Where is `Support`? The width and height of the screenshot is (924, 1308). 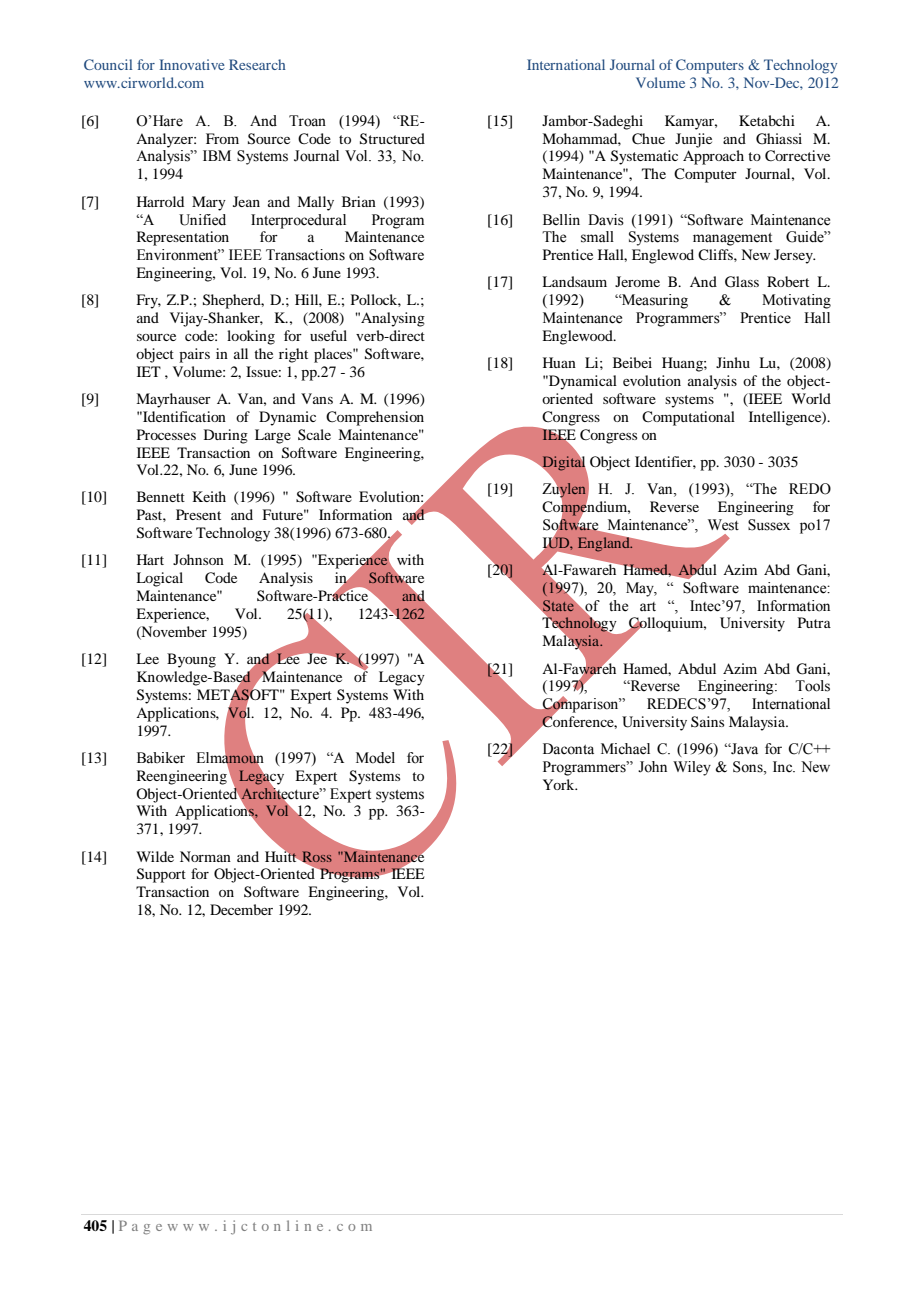 Support is located at coordinates (161, 875).
